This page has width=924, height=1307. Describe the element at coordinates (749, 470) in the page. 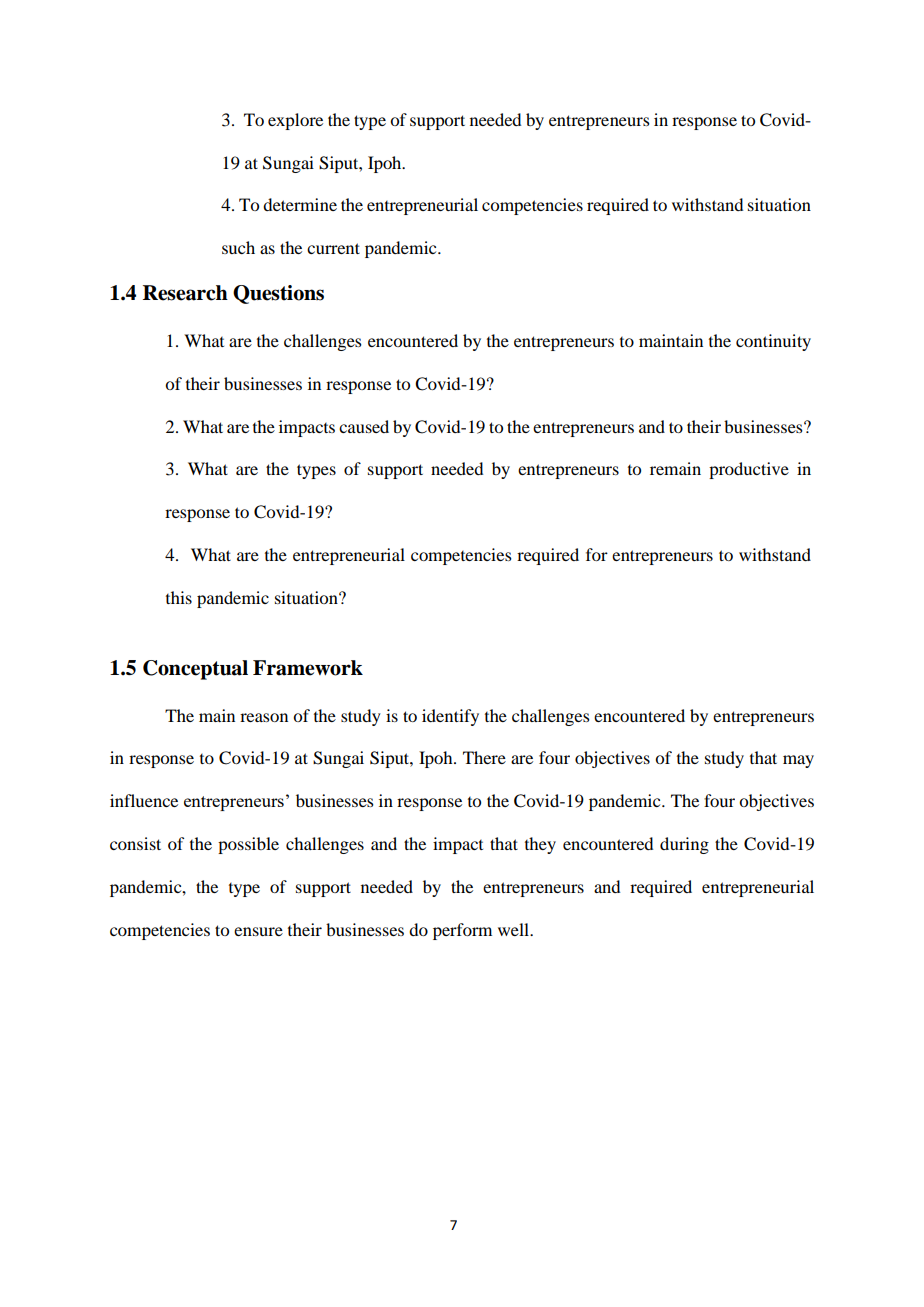

I see `productive` at that location.
